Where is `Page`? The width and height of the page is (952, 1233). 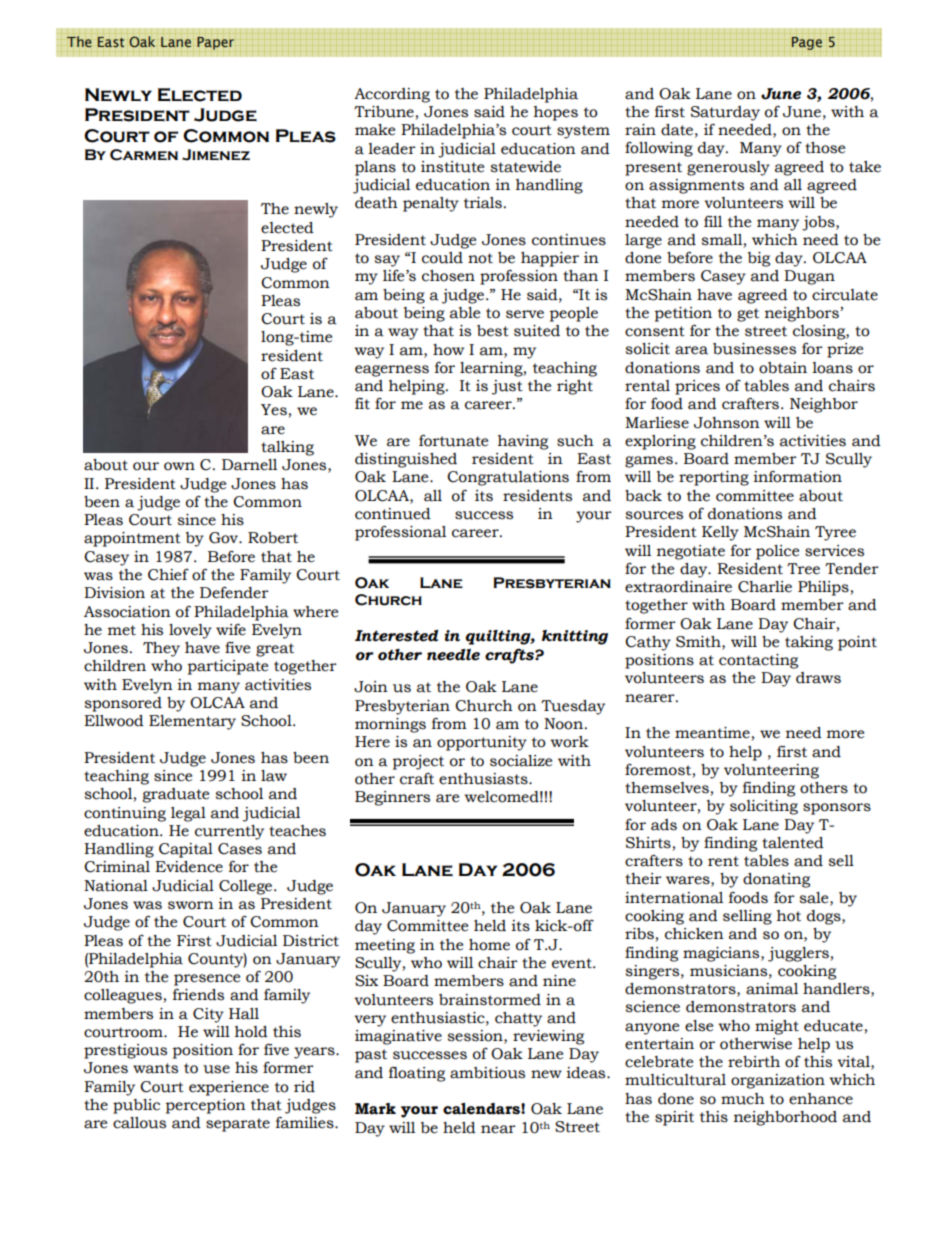 Page is located at coordinates (807, 43).
